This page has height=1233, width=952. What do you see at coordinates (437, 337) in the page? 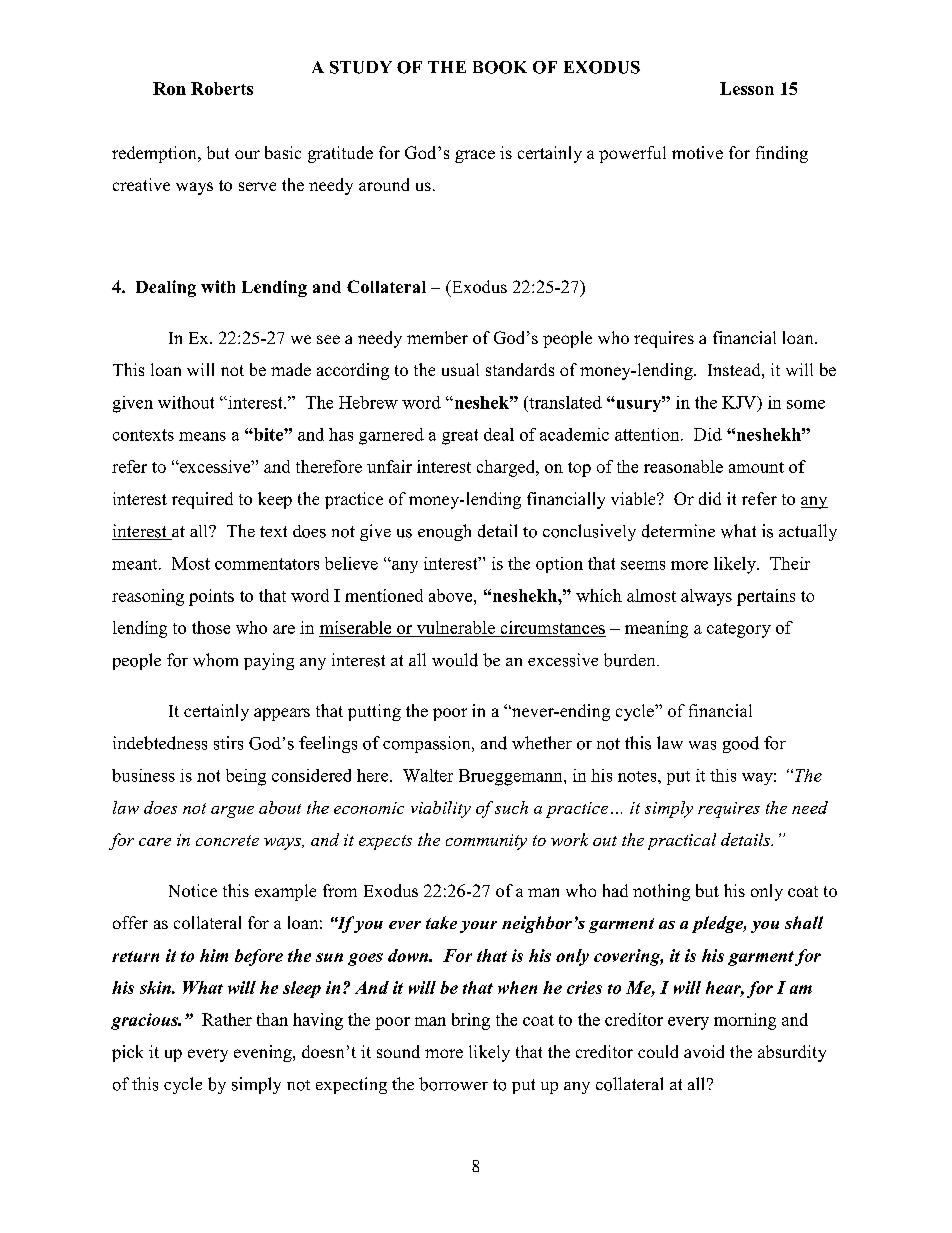
I see `member` at bounding box center [437, 337].
